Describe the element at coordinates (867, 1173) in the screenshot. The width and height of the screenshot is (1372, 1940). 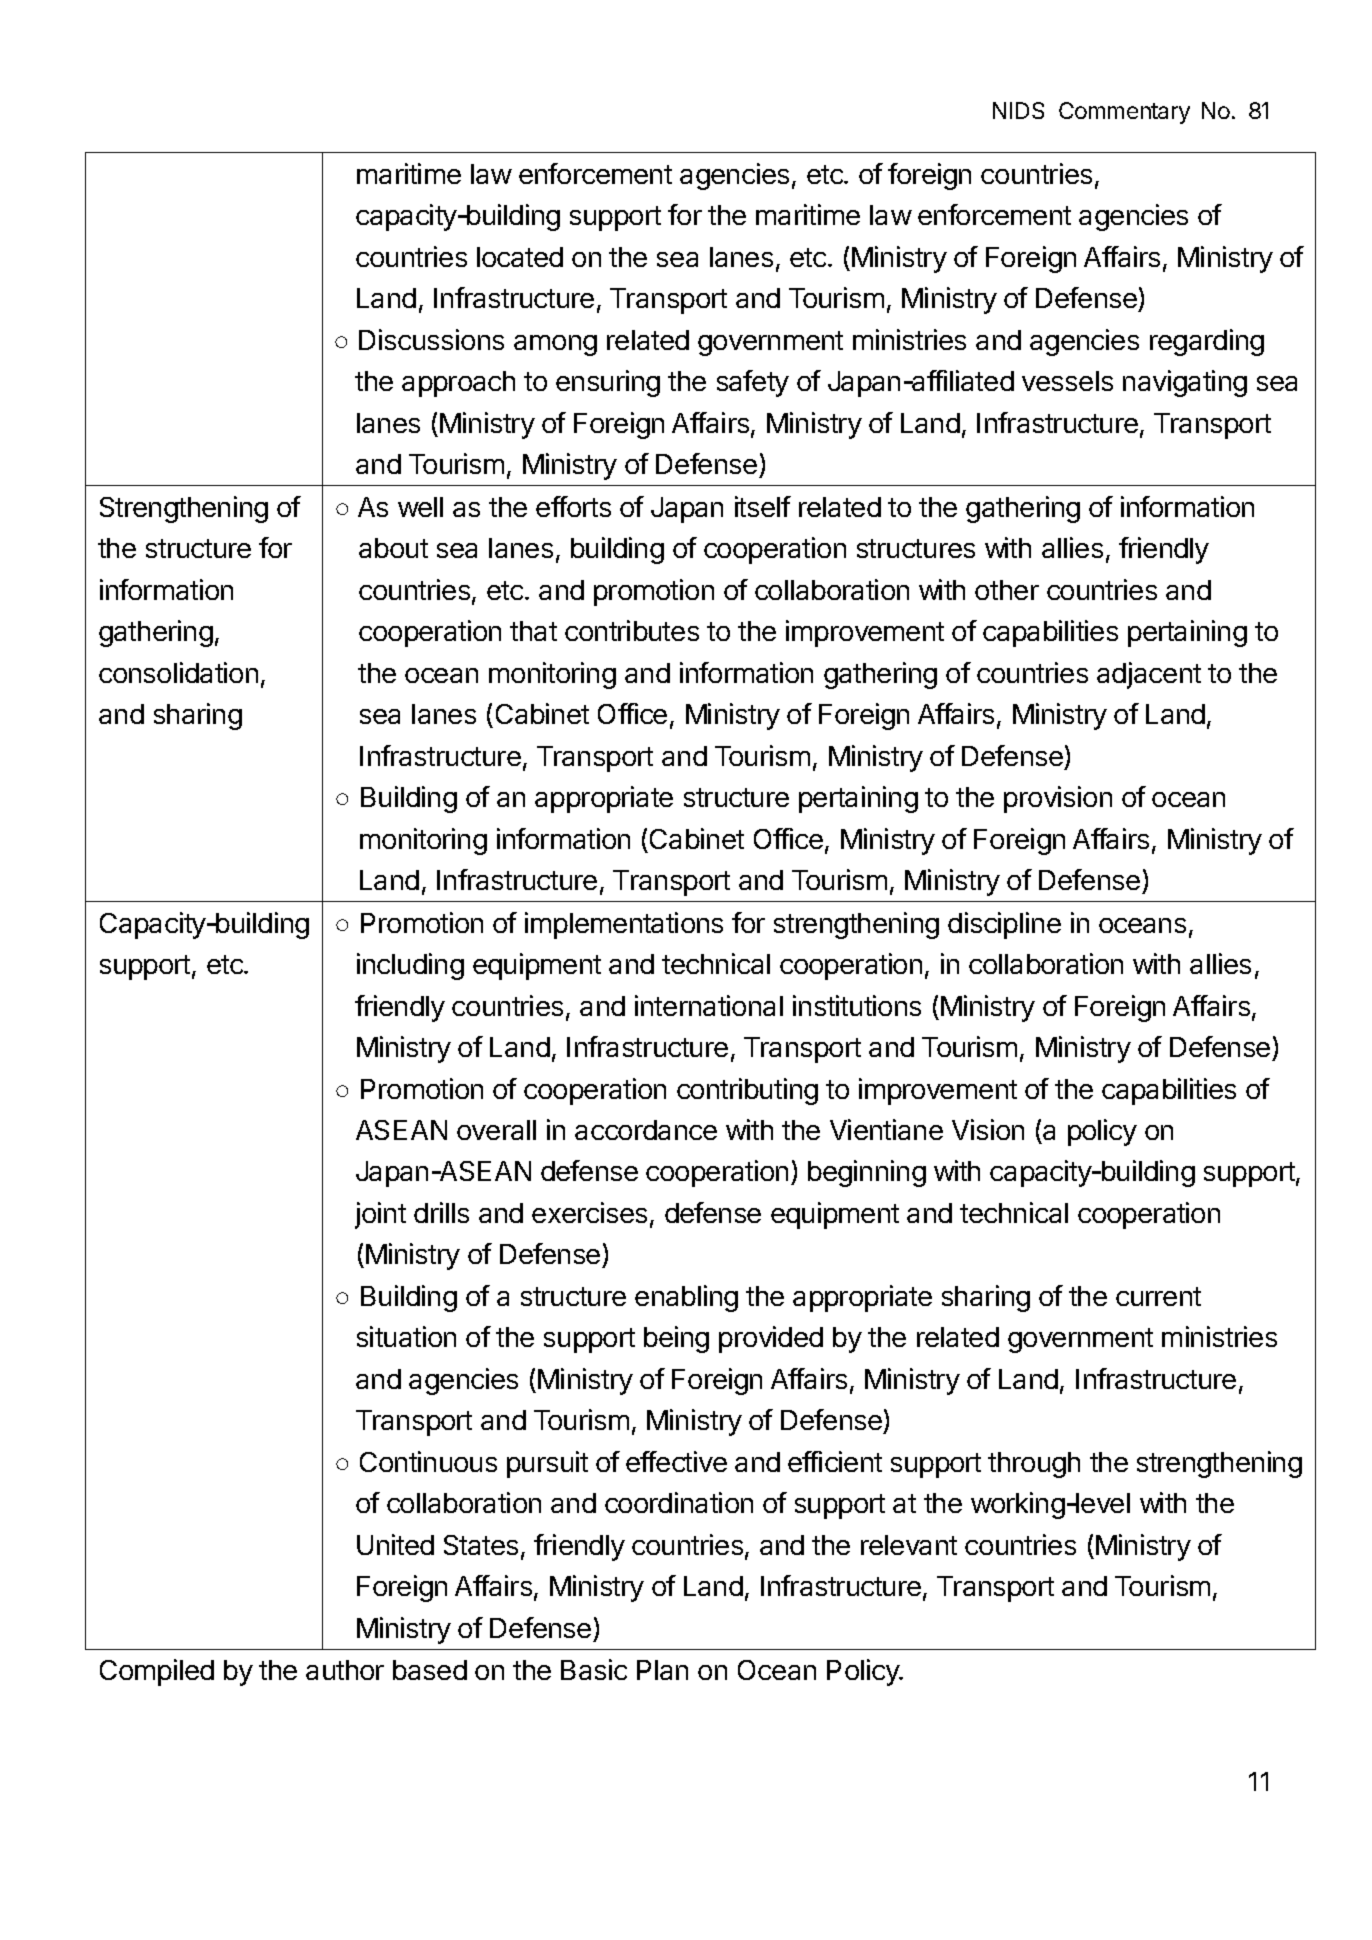
I see `beginning` at that location.
